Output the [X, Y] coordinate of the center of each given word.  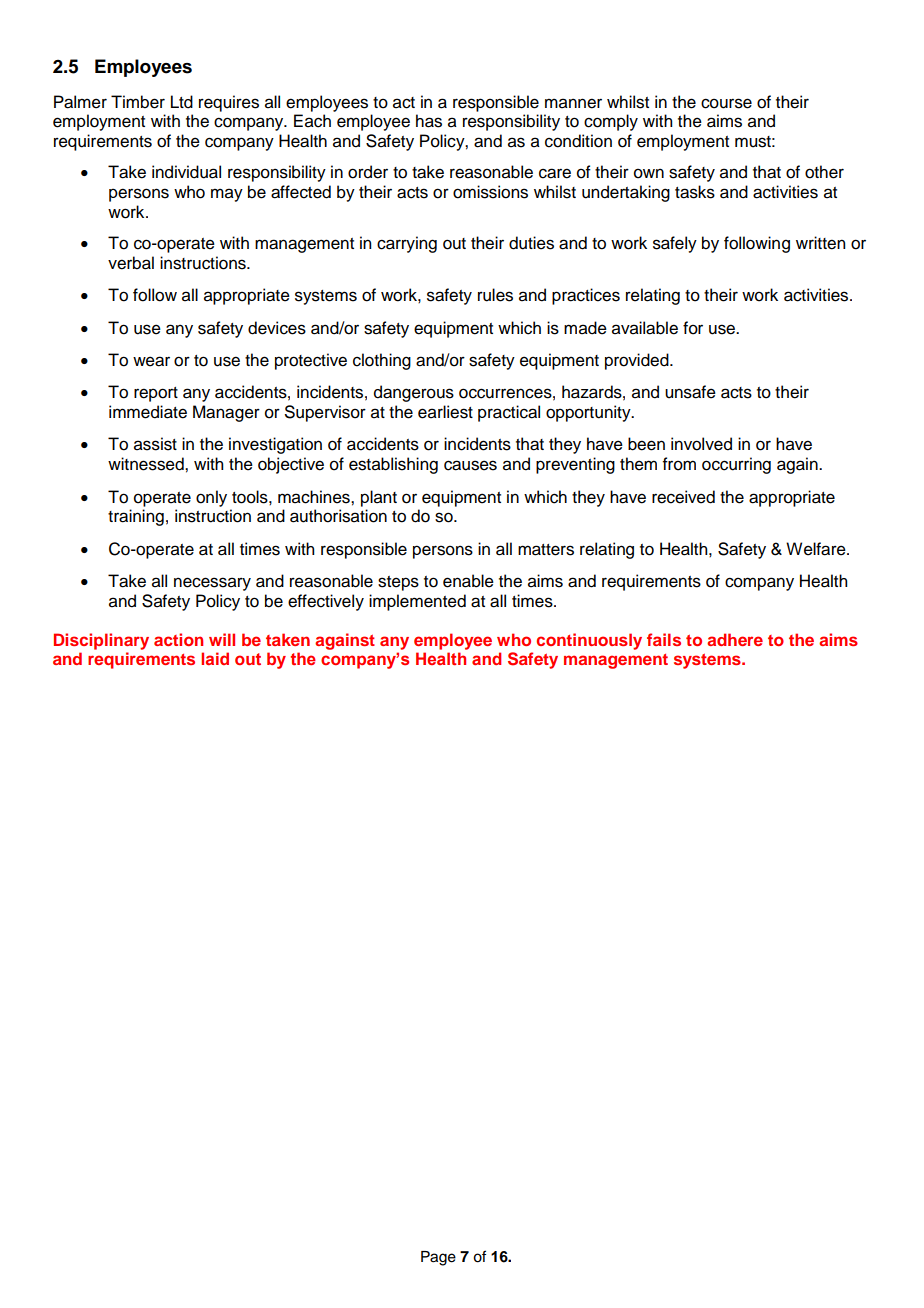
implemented [417, 602]
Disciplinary [101, 641]
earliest [445, 412]
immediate [148, 412]
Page [438, 1258]
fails [664, 639]
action [178, 639]
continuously [589, 641]
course [726, 103]
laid [215, 658]
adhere [735, 639]
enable [468, 581]
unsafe [690, 392]
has [429, 121]
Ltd [182, 102]
